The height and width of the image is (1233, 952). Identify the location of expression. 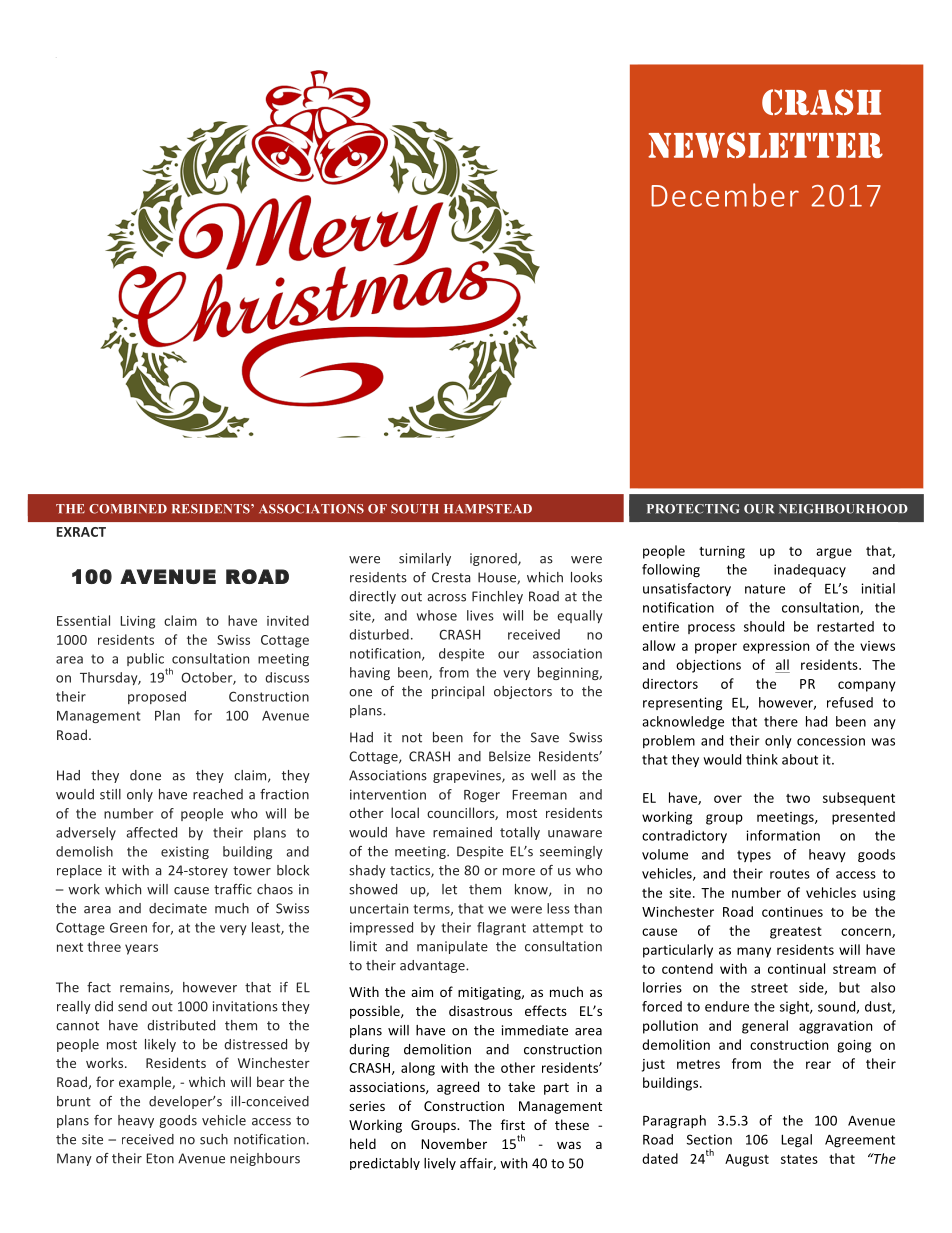
(776, 647).
